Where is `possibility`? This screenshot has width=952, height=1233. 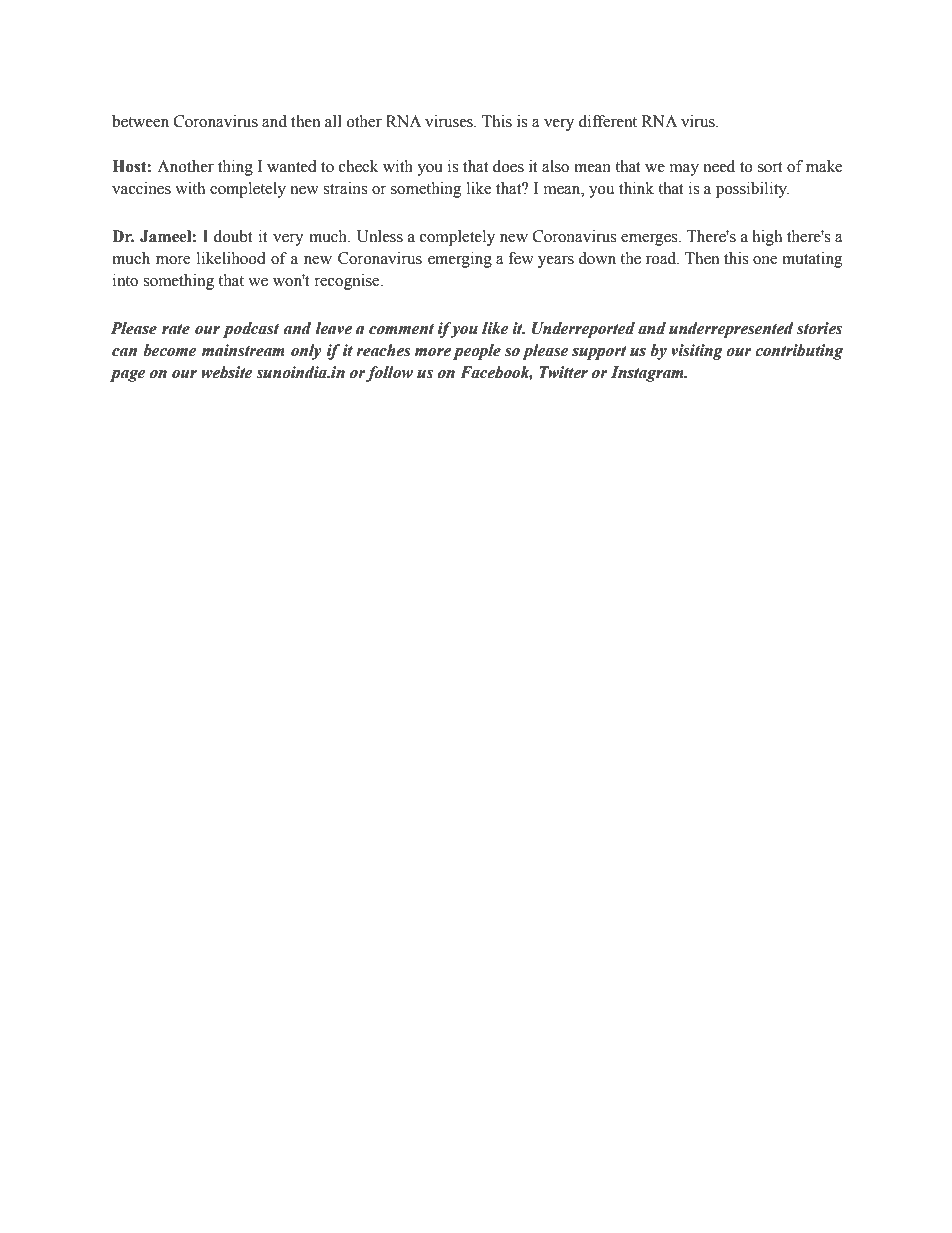 possibility is located at coordinates (752, 190).
